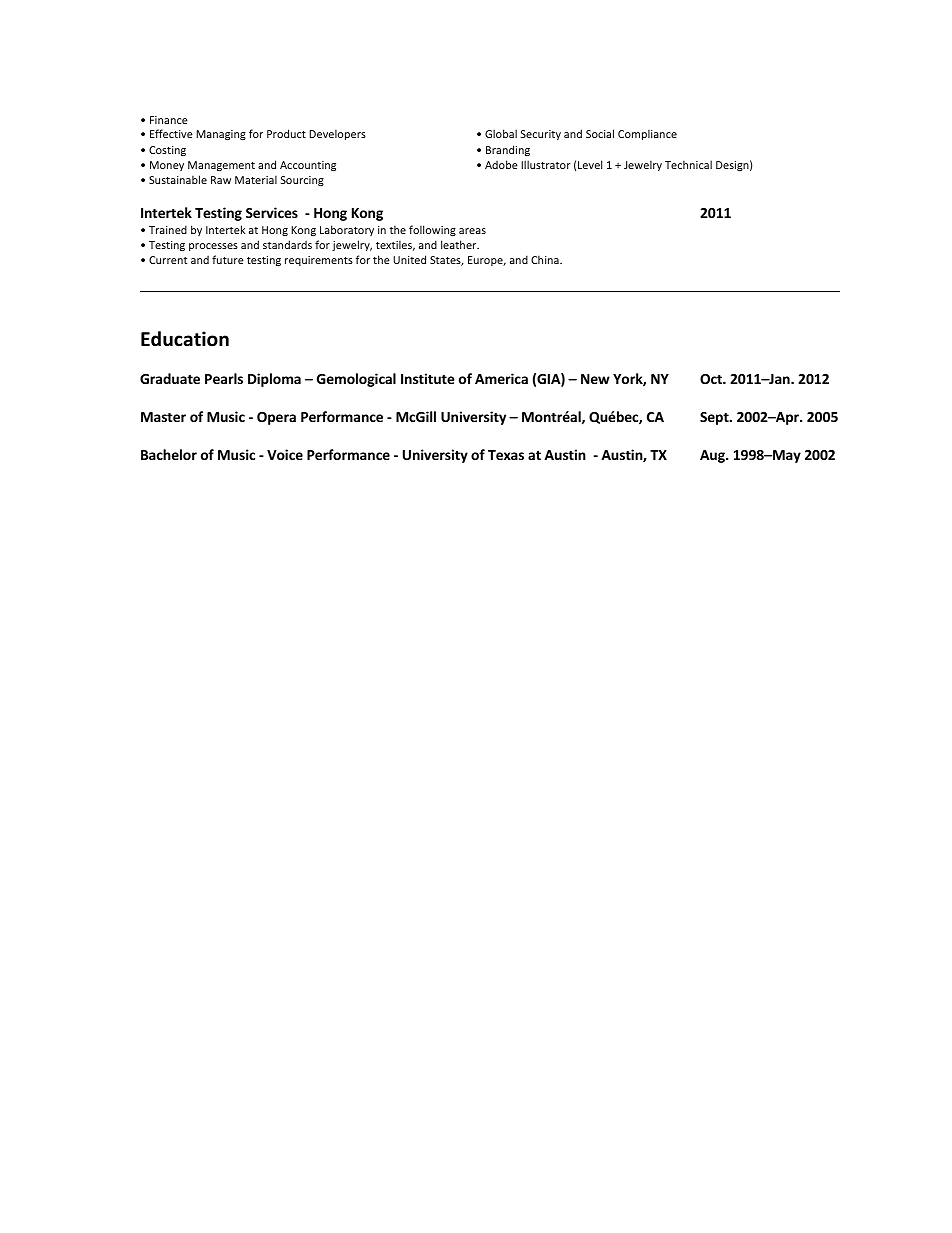 The width and height of the screenshot is (952, 1233). Describe the element at coordinates (546, 259) in the screenshot. I see `China` at that location.
